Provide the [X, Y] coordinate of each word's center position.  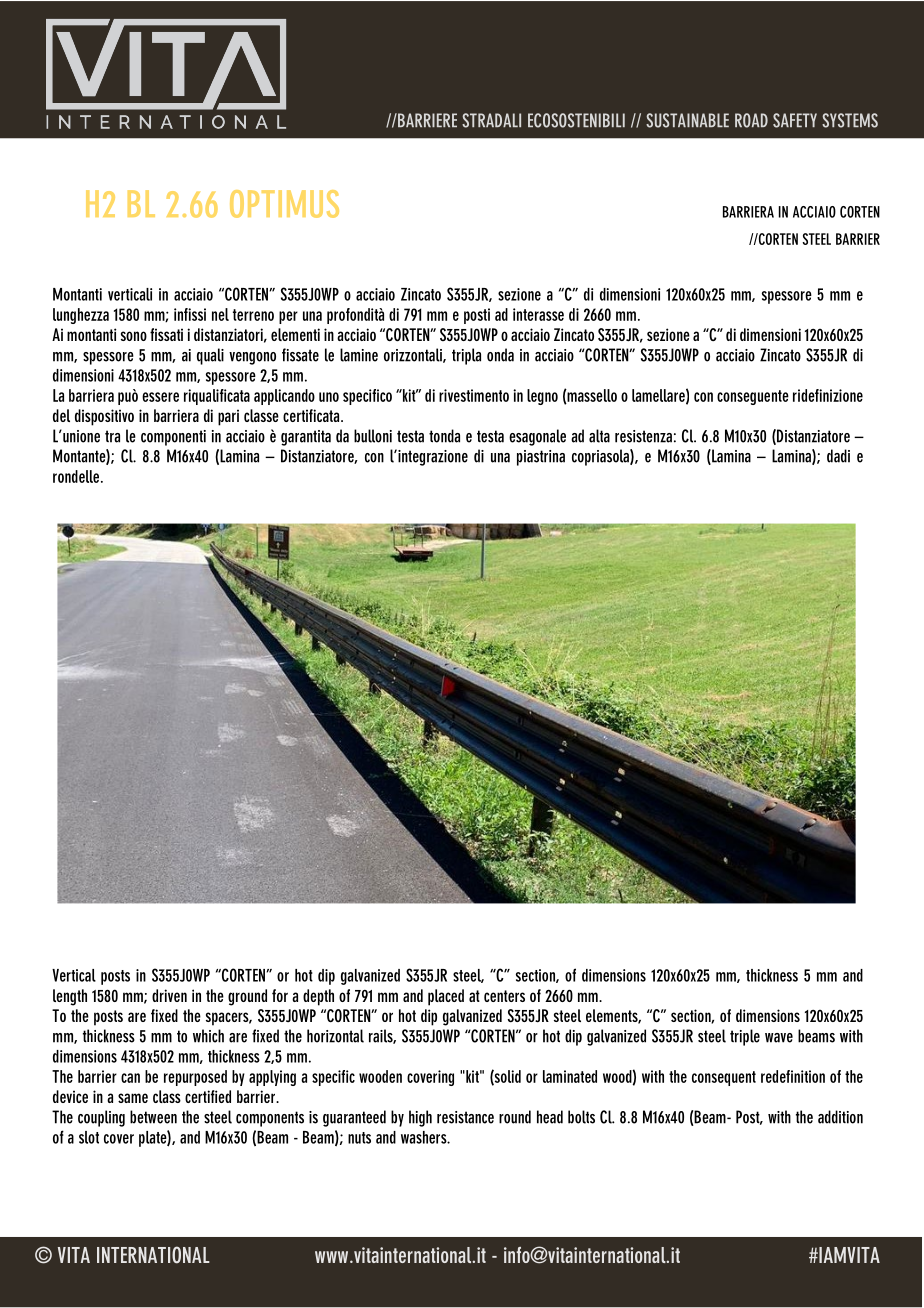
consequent [724, 1078]
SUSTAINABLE [687, 120]
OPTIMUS [284, 204]
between [153, 1117]
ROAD [751, 120]
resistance [465, 1117]
